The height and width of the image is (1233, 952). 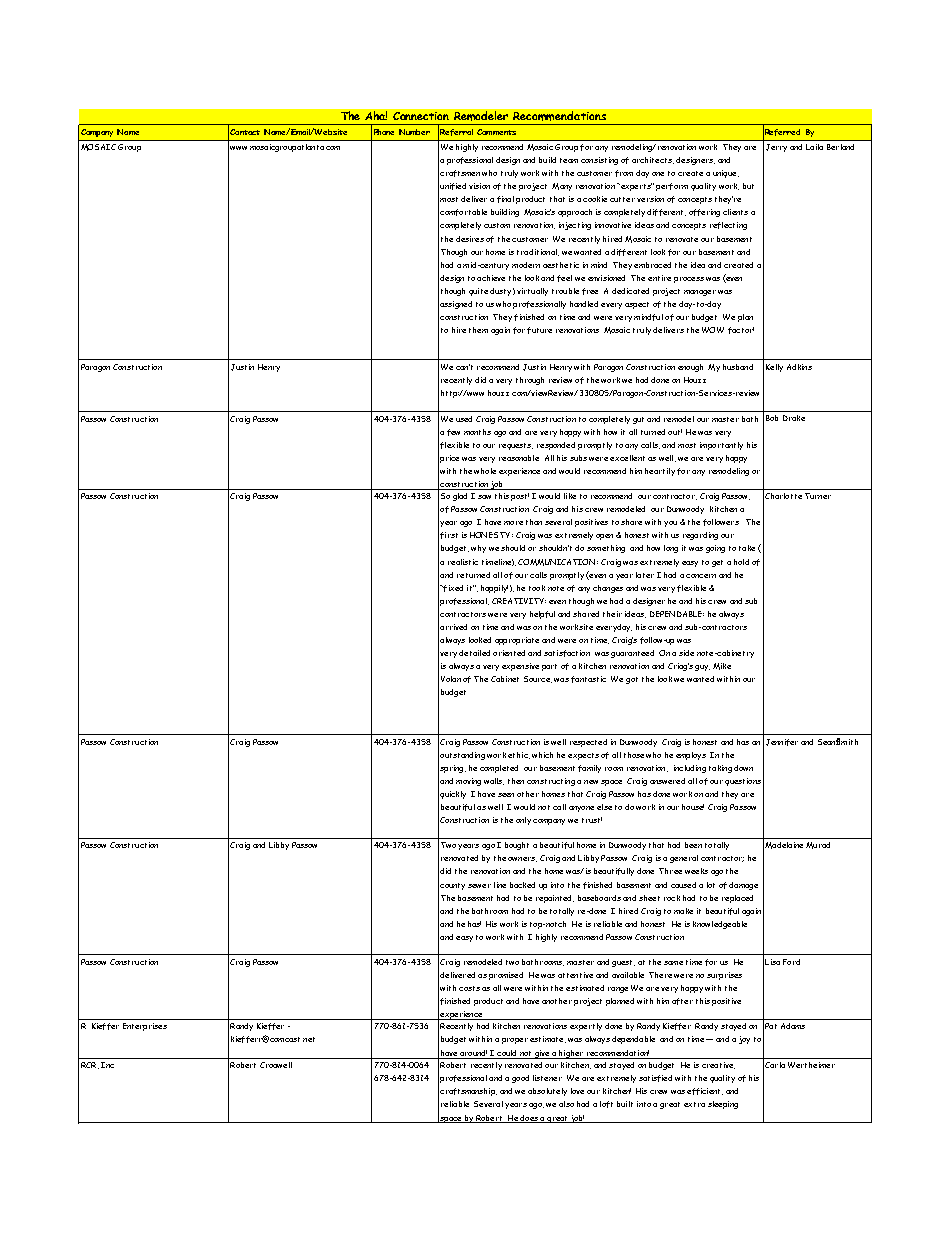 What do you see at coordinates (145, 1027) in the image?
I see `Enterprises` at bounding box center [145, 1027].
